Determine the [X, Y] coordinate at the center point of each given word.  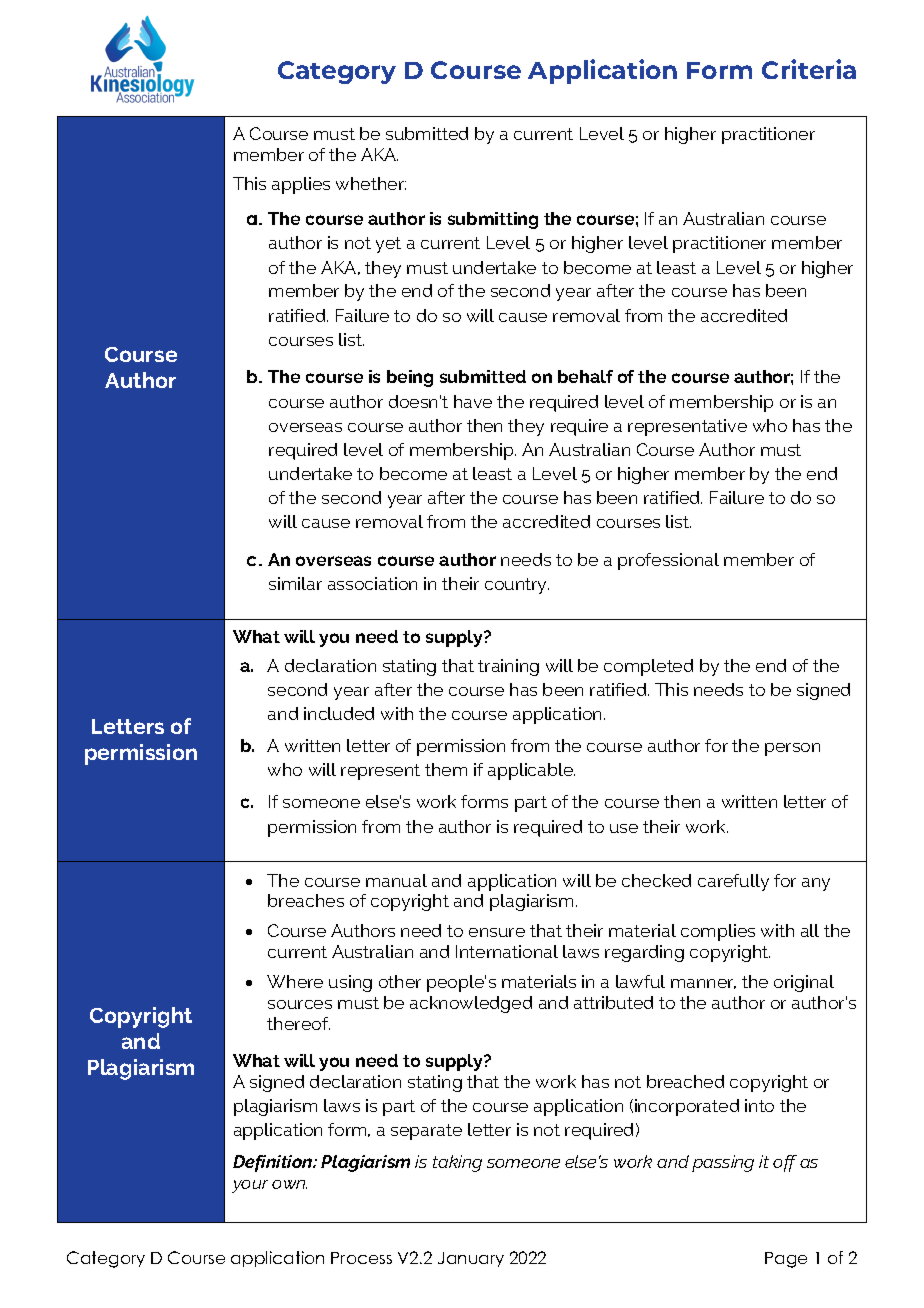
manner [703, 984]
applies [301, 185]
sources [300, 1004]
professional [668, 561]
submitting [493, 220]
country [517, 586]
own [289, 1184]
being [410, 378]
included [339, 713]
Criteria [809, 69]
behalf [585, 376]
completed [648, 667]
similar [295, 583]
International [507, 951]
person [792, 749]
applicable [531, 771]
